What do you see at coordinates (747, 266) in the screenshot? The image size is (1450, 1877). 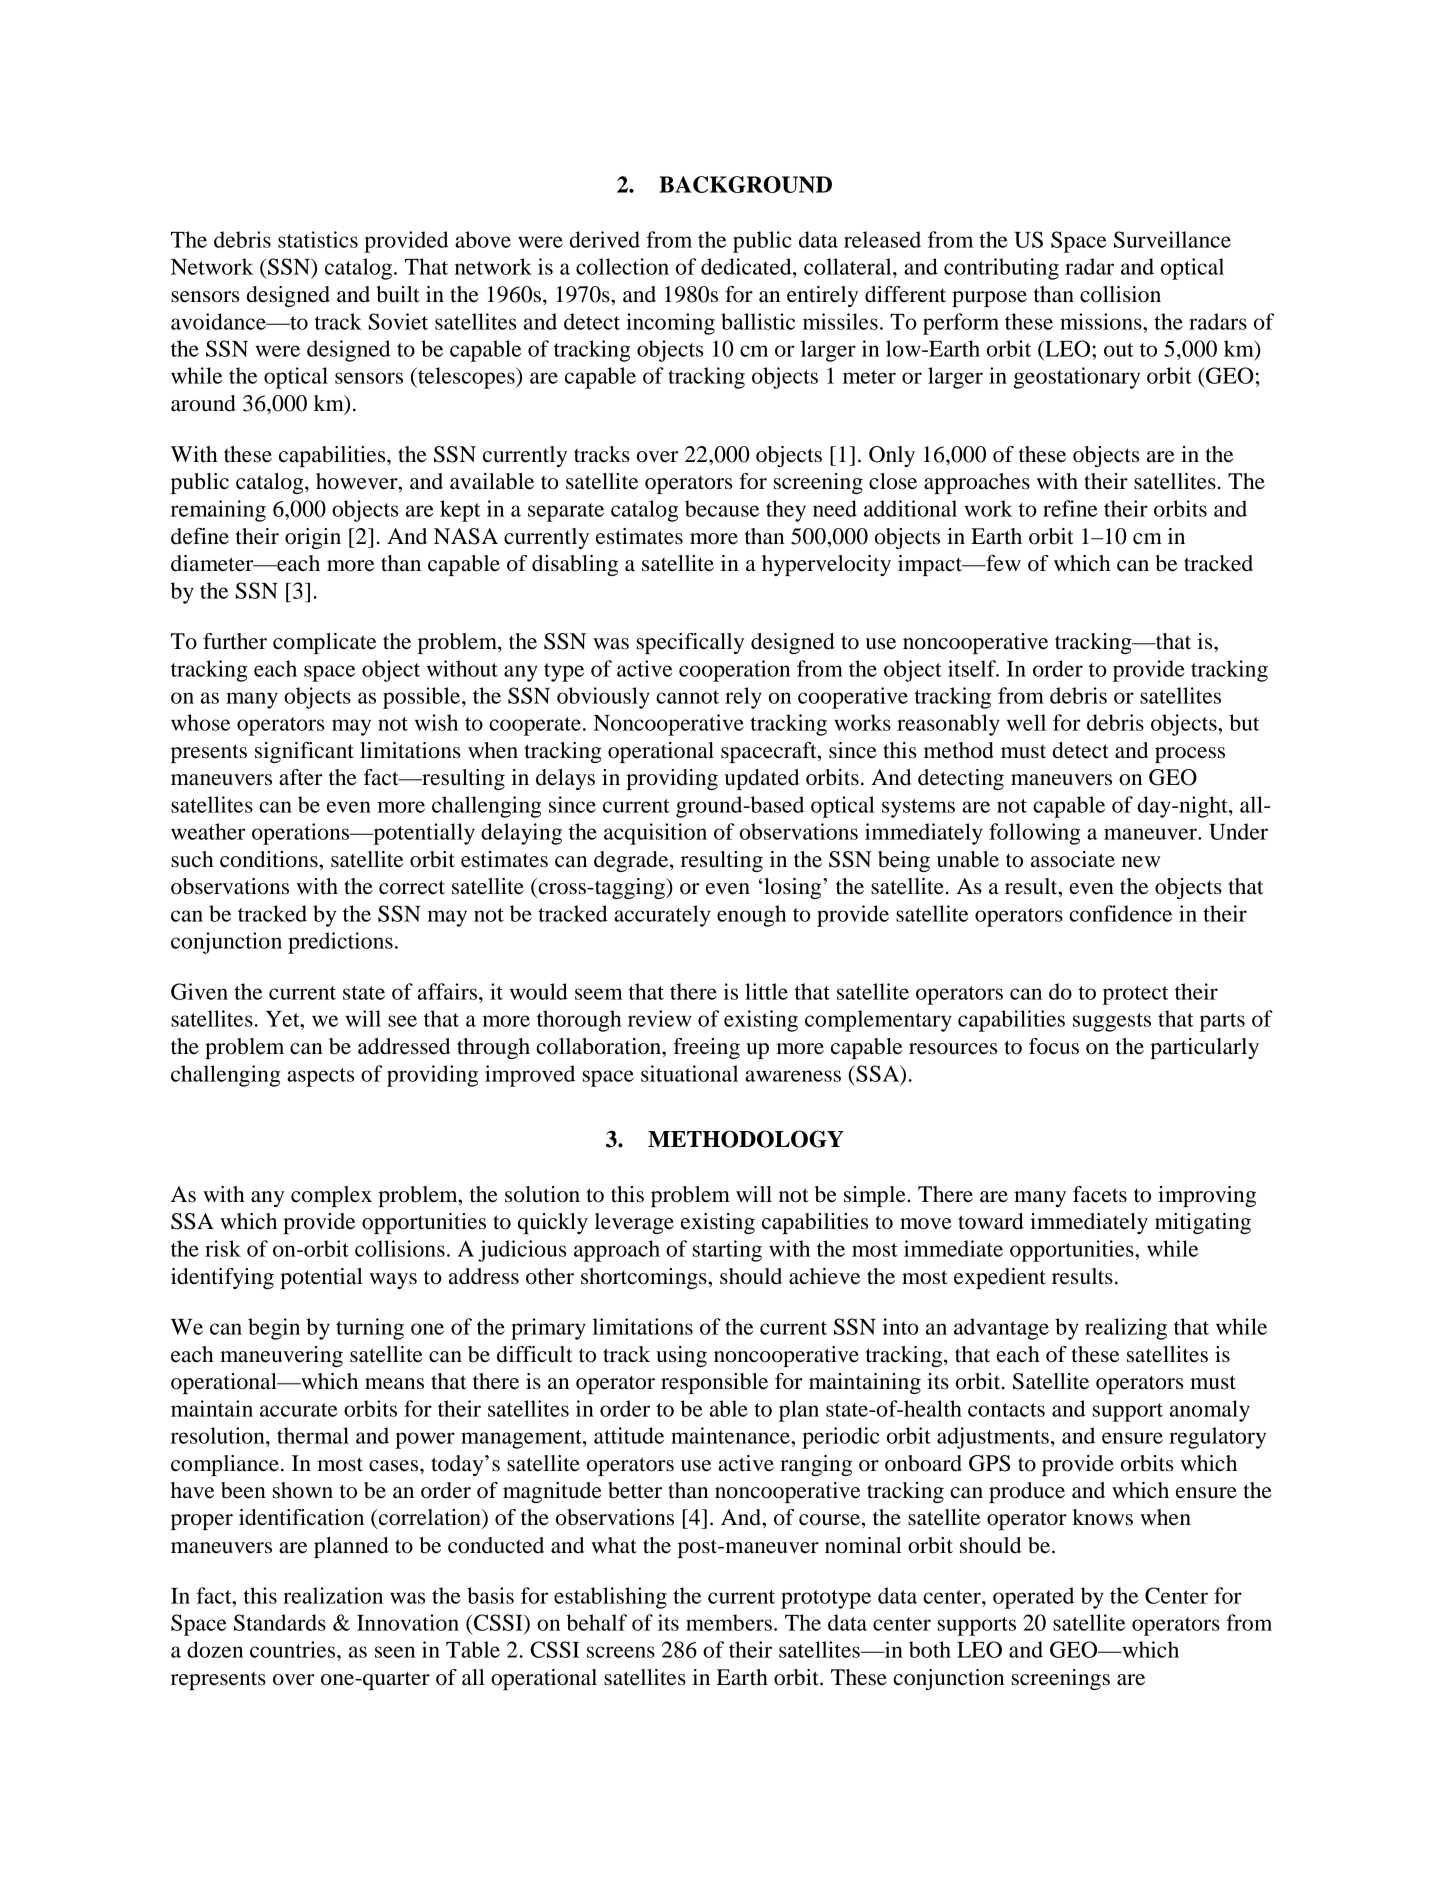 I see `dedicated` at bounding box center [747, 266].
